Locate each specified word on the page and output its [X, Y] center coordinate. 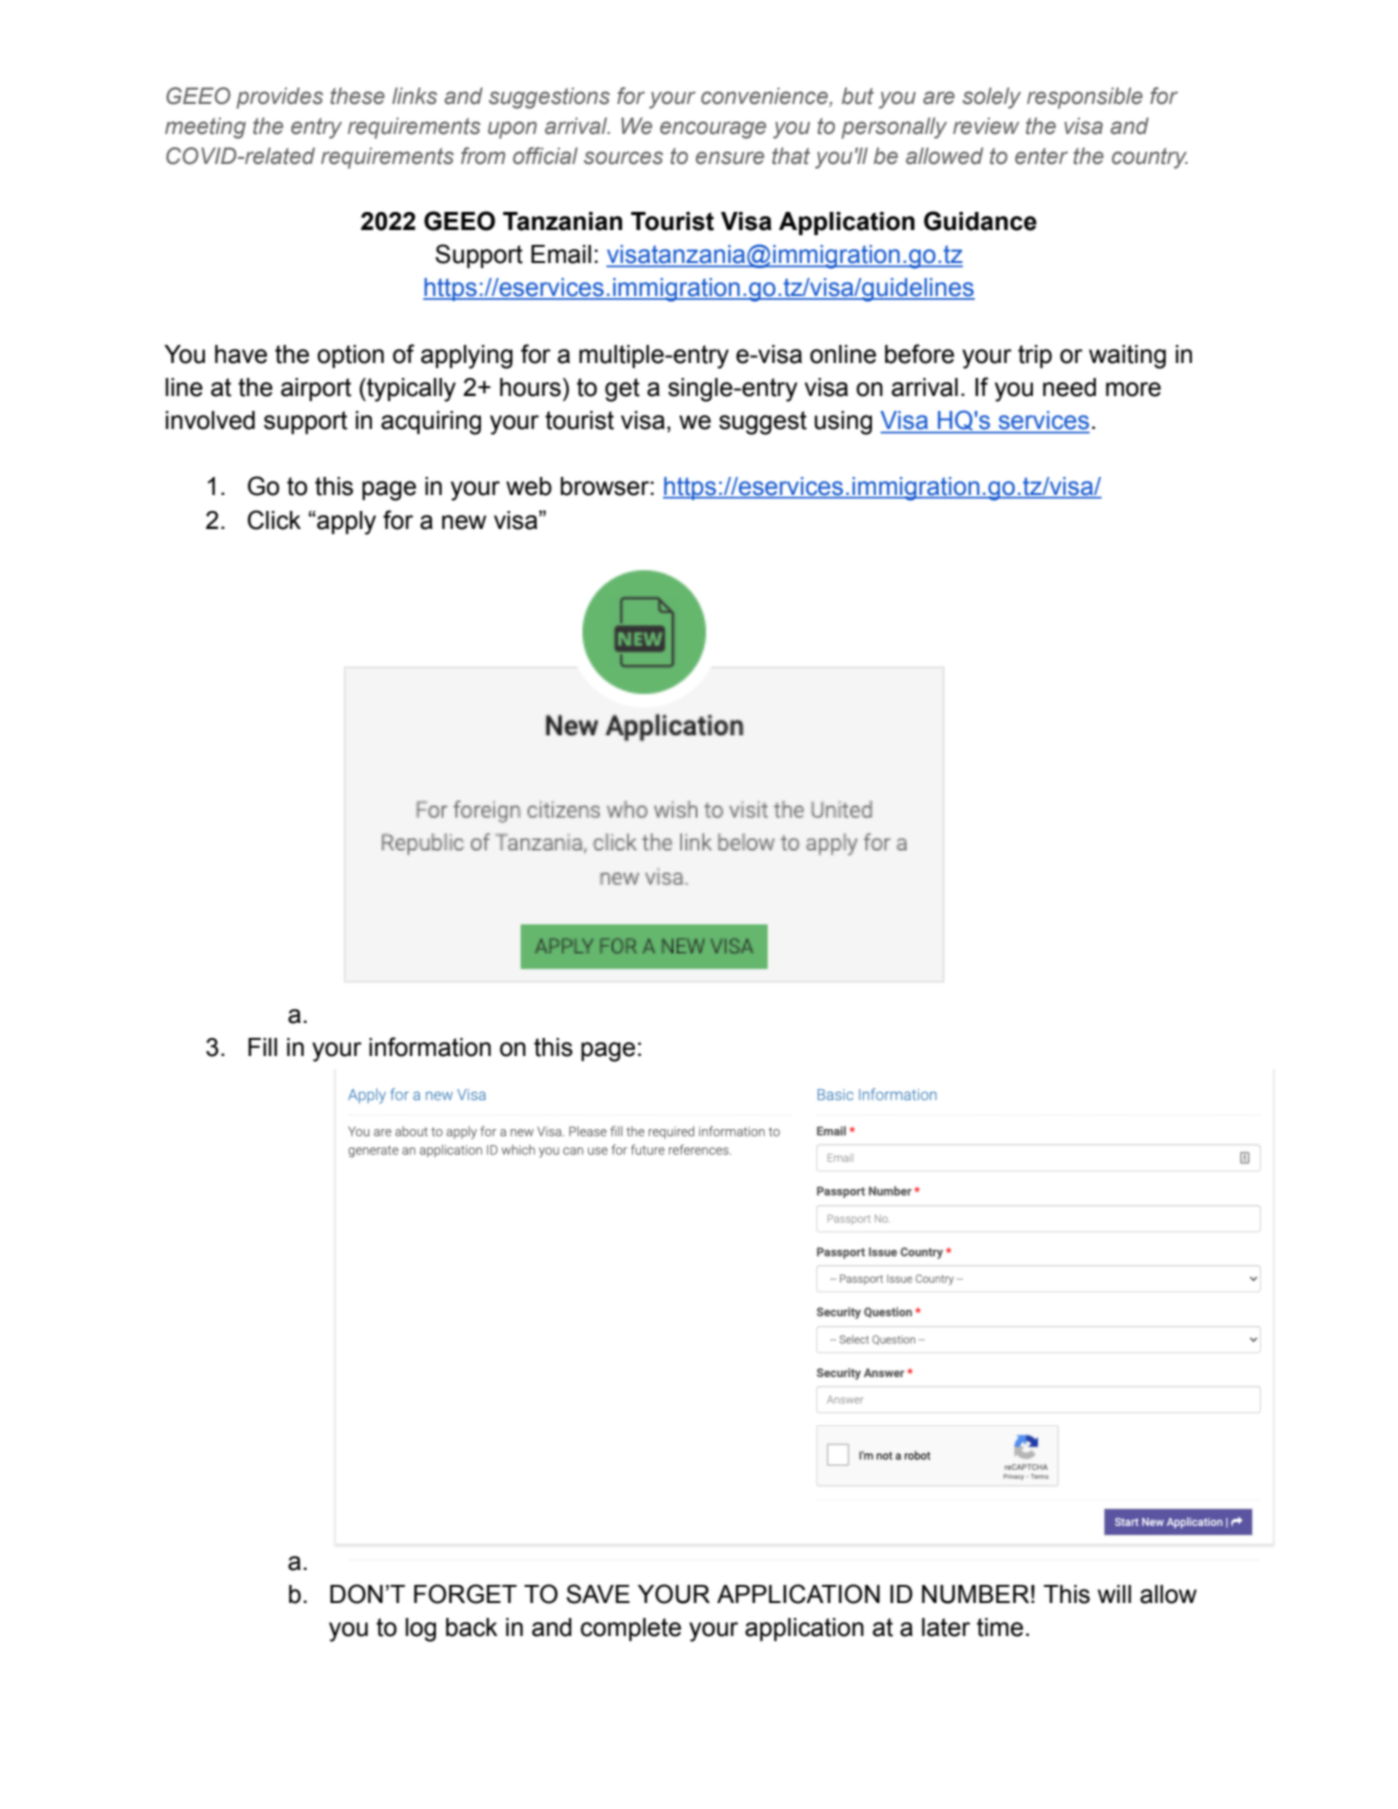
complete [631, 1629]
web [529, 486]
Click [274, 520]
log [421, 1630]
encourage [713, 130]
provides [279, 98]
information [430, 1047]
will [1114, 1594]
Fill [262, 1047]
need [1069, 387]
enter [1041, 156]
